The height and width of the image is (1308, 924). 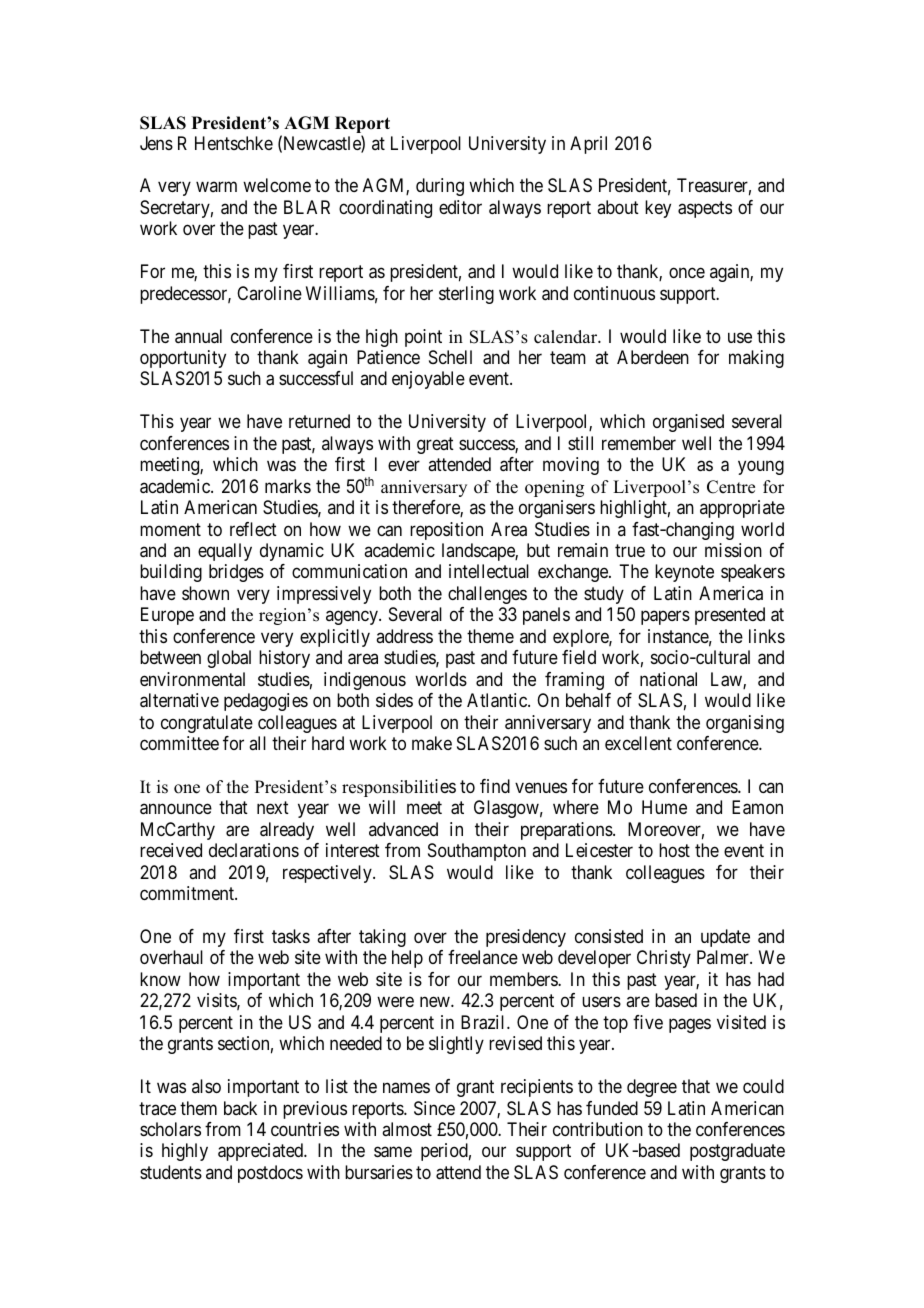 What do you see at coordinates (737, 1152) in the image?
I see `postgraduate` at bounding box center [737, 1152].
